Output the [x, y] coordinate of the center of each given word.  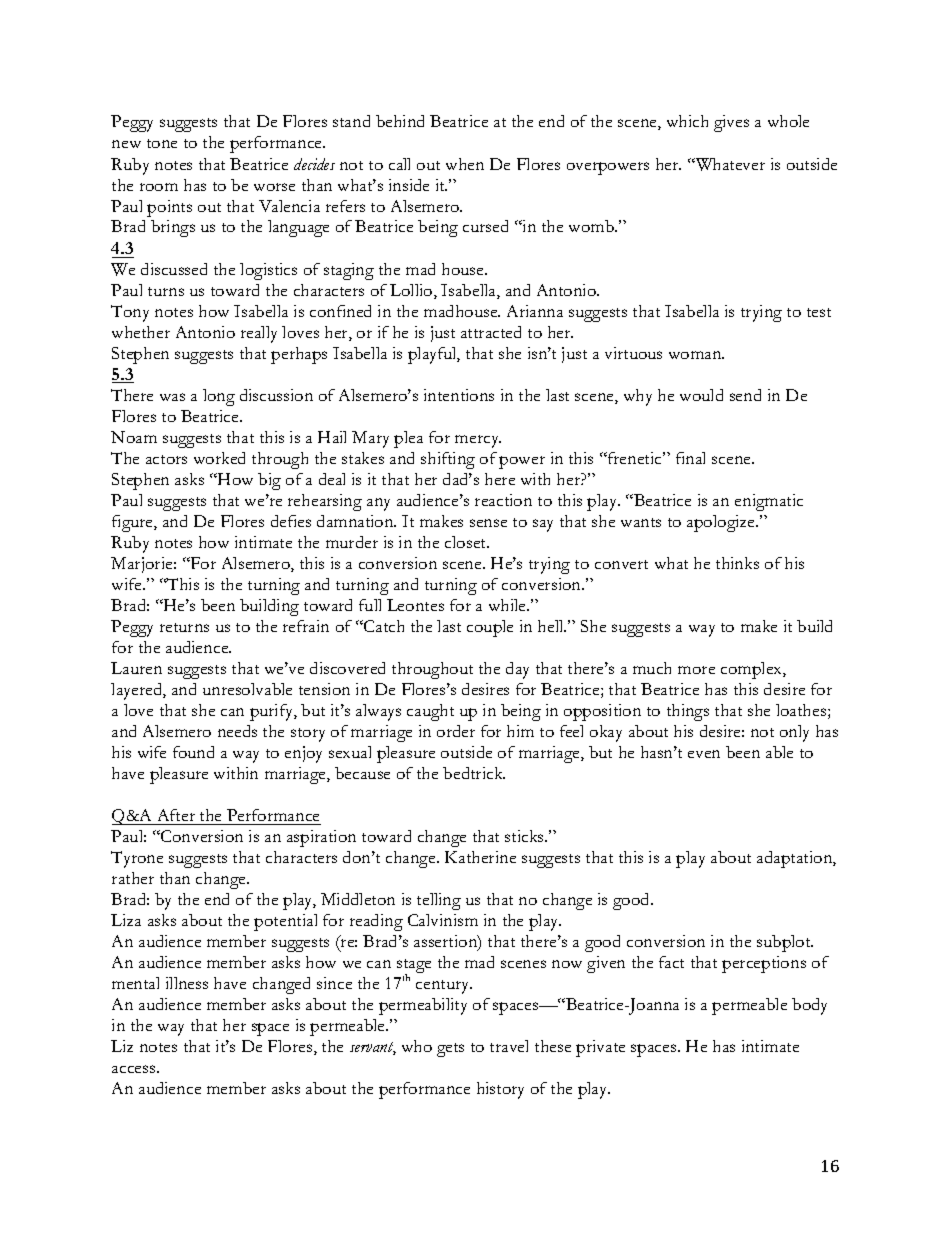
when [465, 164]
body [809, 1006]
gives [731, 123]
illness [187, 983]
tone [162, 143]
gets [450, 1050]
